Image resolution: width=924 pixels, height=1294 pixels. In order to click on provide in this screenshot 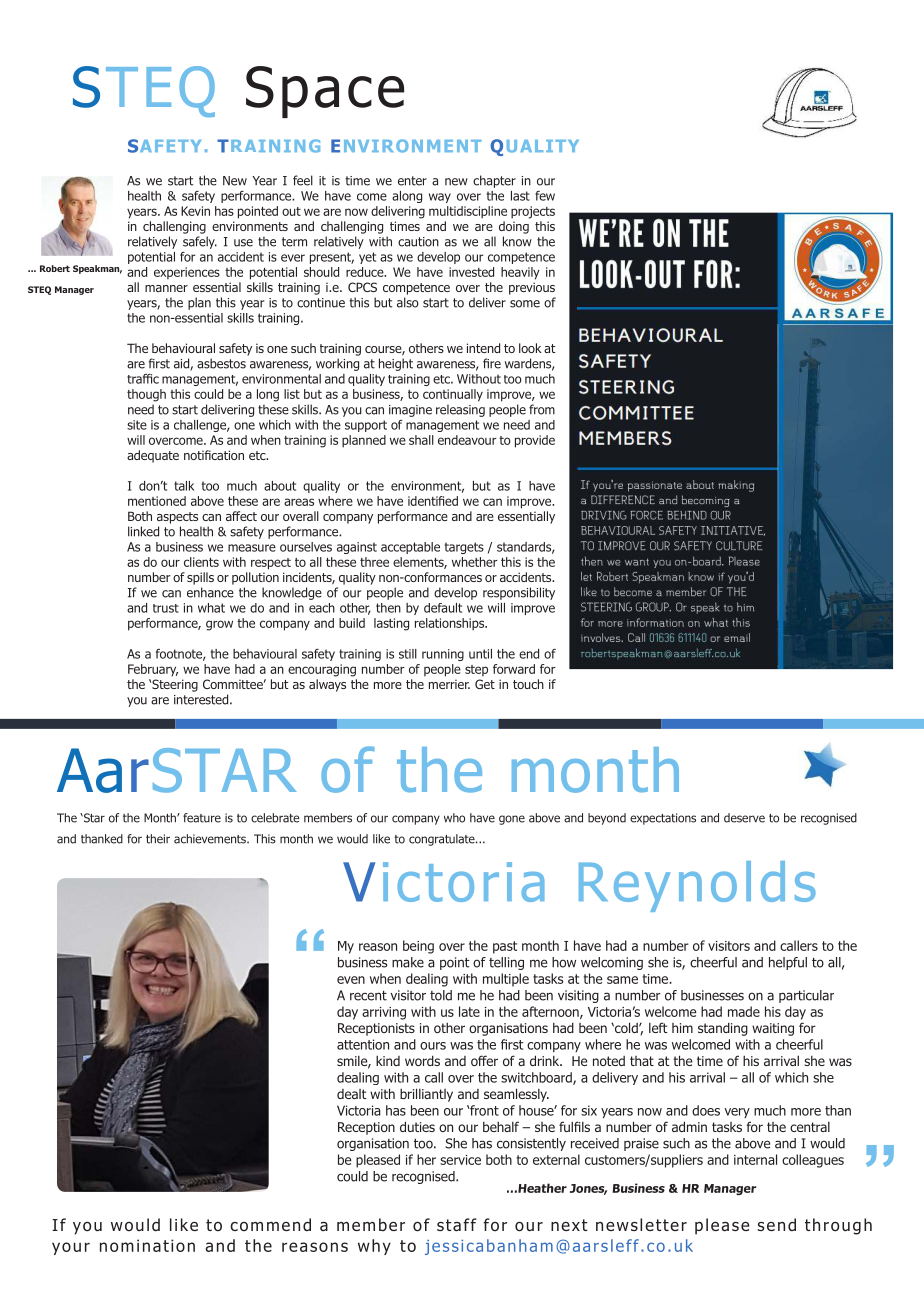, I will do `click(535, 441)`.
